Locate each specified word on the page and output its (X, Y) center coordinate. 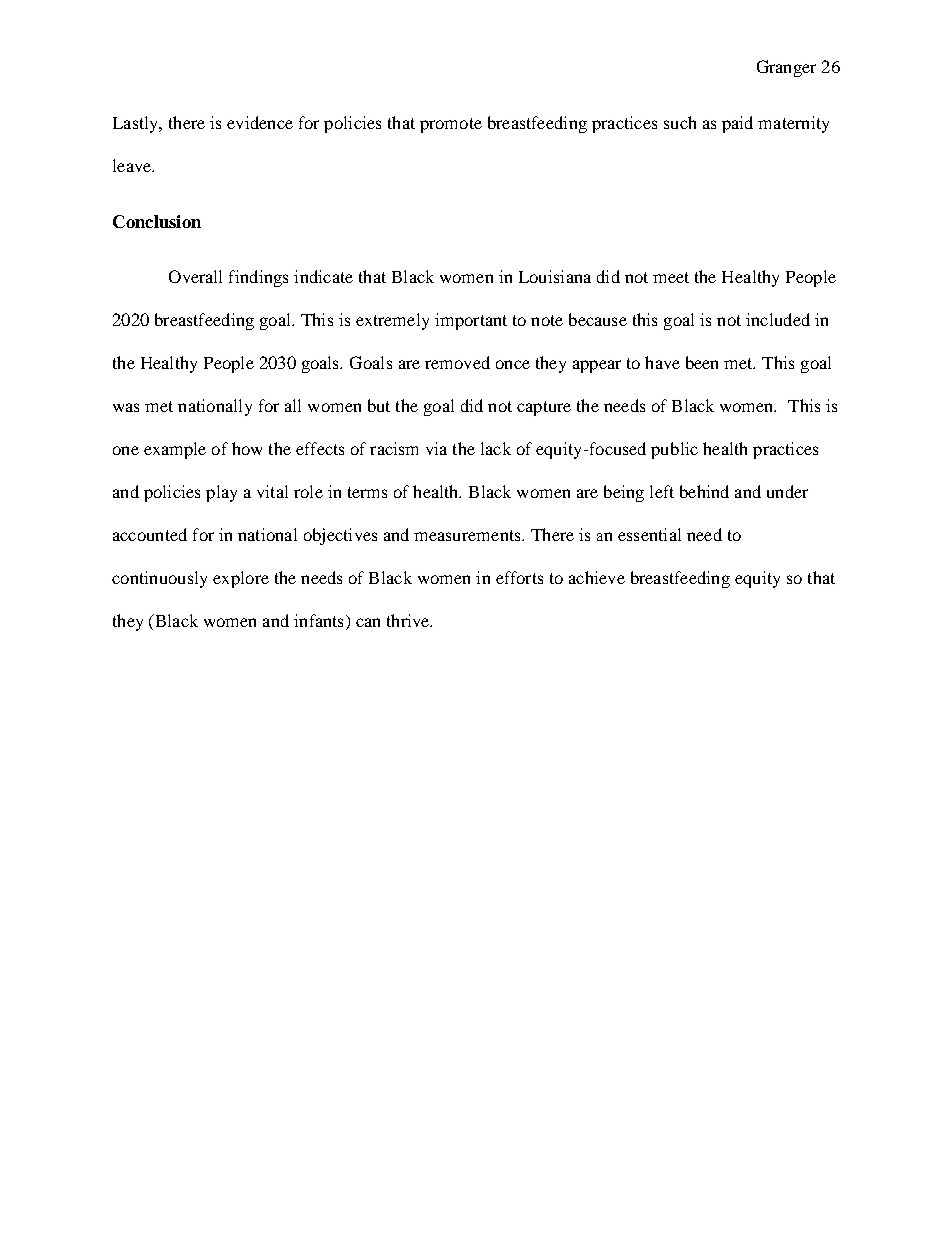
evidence (260, 122)
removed (457, 362)
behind (704, 491)
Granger (786, 68)
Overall (195, 276)
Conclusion (157, 221)
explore (241, 579)
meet (671, 277)
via (436, 448)
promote (451, 125)
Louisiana (555, 276)
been (702, 362)
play (221, 493)
